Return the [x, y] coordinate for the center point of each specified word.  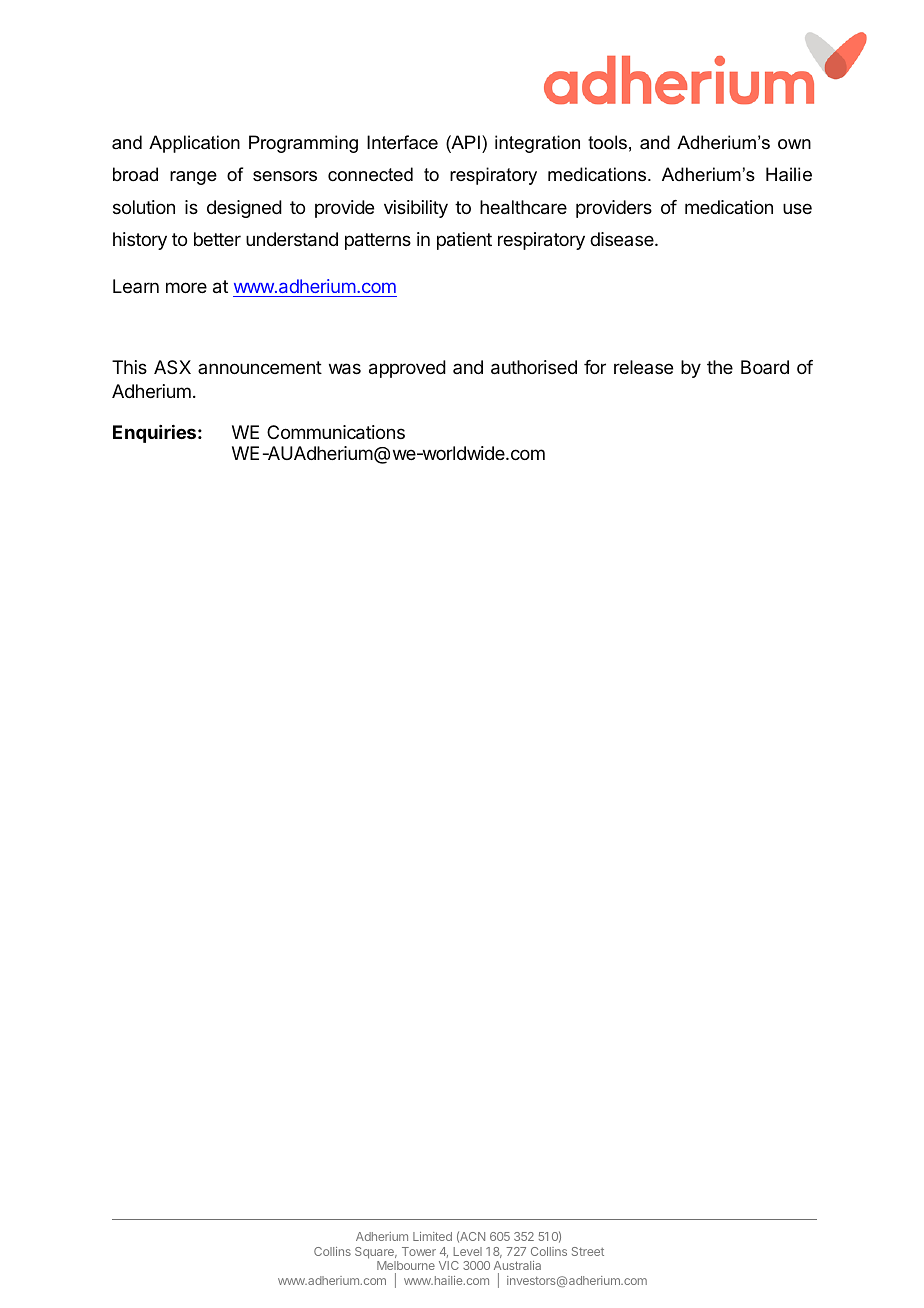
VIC [449, 1265]
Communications [336, 432]
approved [407, 369]
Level [467, 1251]
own [794, 144]
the [720, 367]
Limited [432, 1236]
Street [588, 1251]
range [193, 178]
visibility [416, 209]
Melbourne [406, 1265]
